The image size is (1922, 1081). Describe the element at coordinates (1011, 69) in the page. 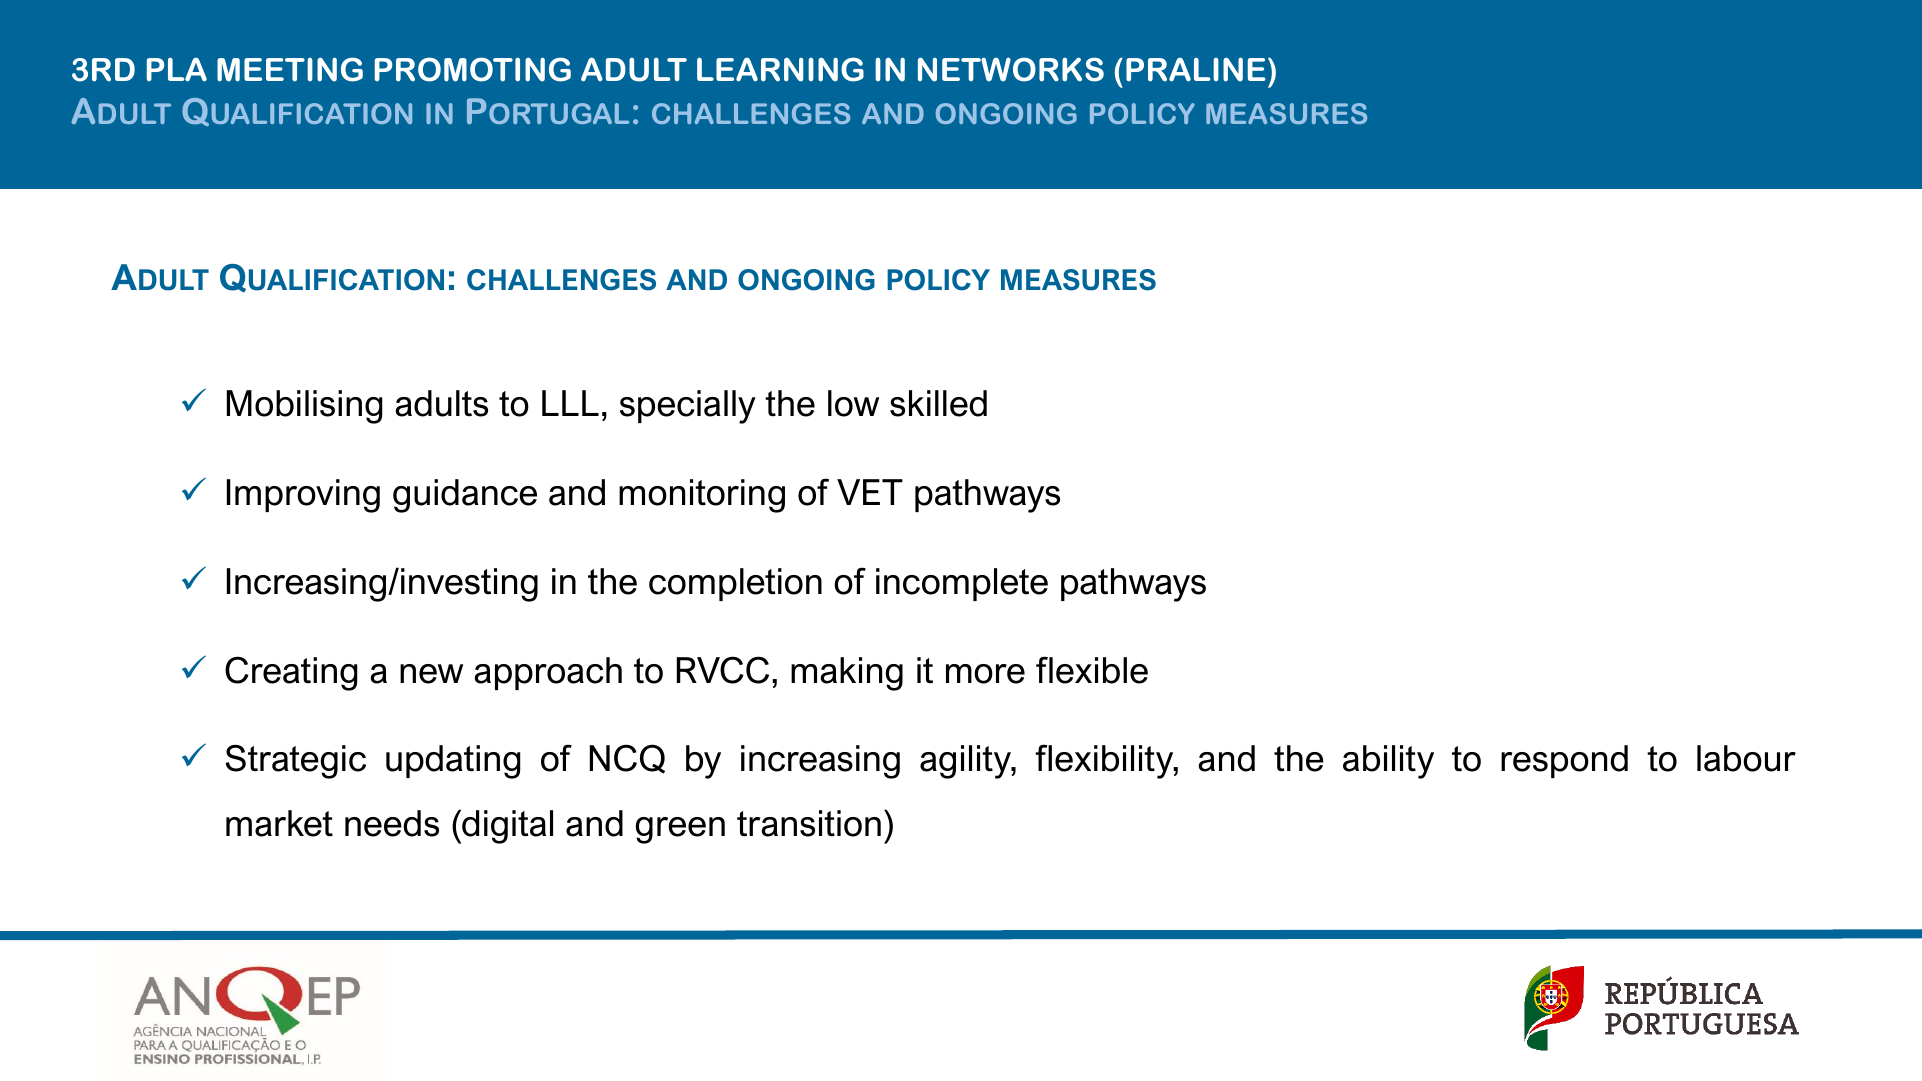

I see `NETWORKS` at that location.
